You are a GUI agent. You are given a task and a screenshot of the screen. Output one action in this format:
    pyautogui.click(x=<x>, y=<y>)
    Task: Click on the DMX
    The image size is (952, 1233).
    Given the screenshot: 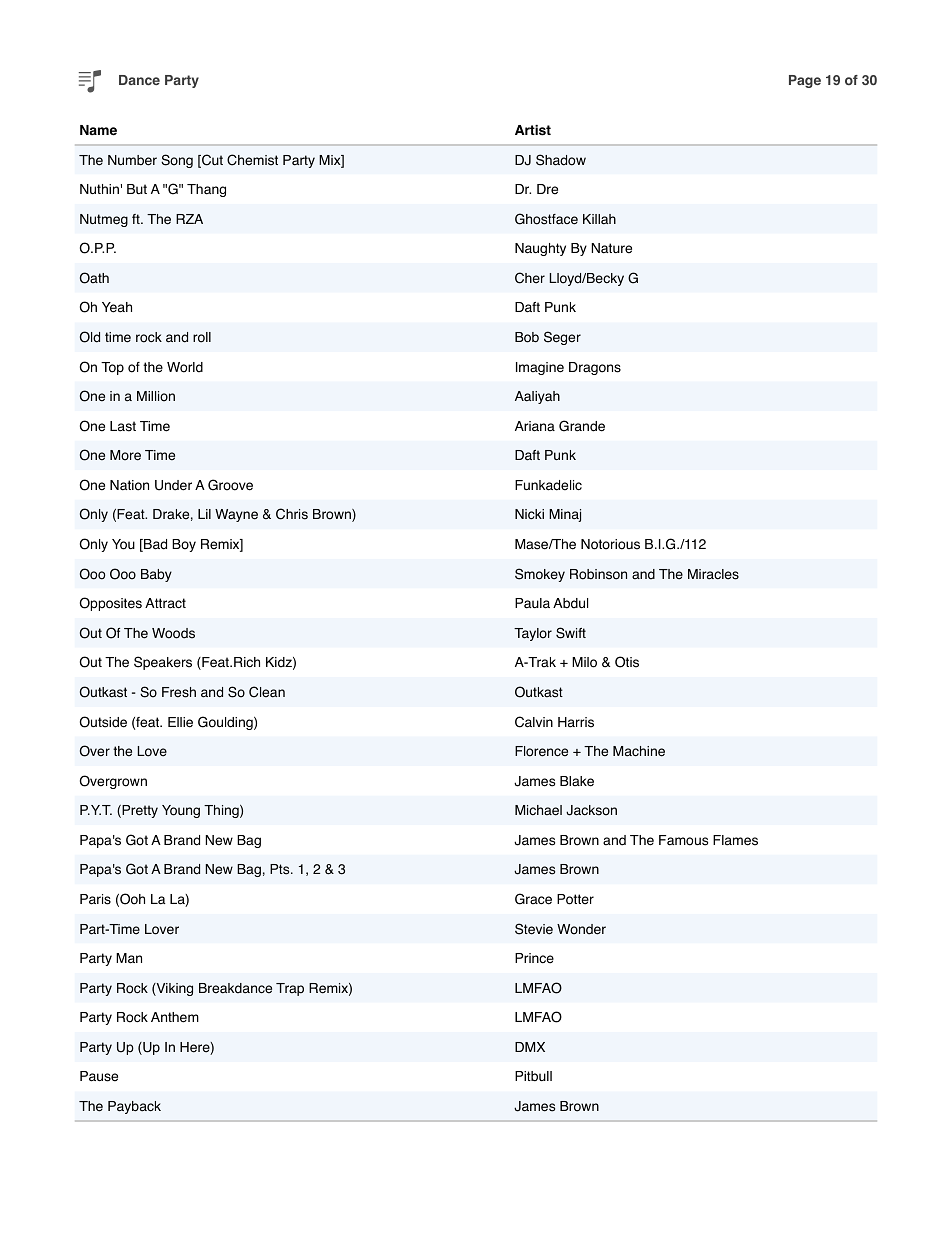 What is the action you would take?
    pyautogui.click(x=530, y=1047)
